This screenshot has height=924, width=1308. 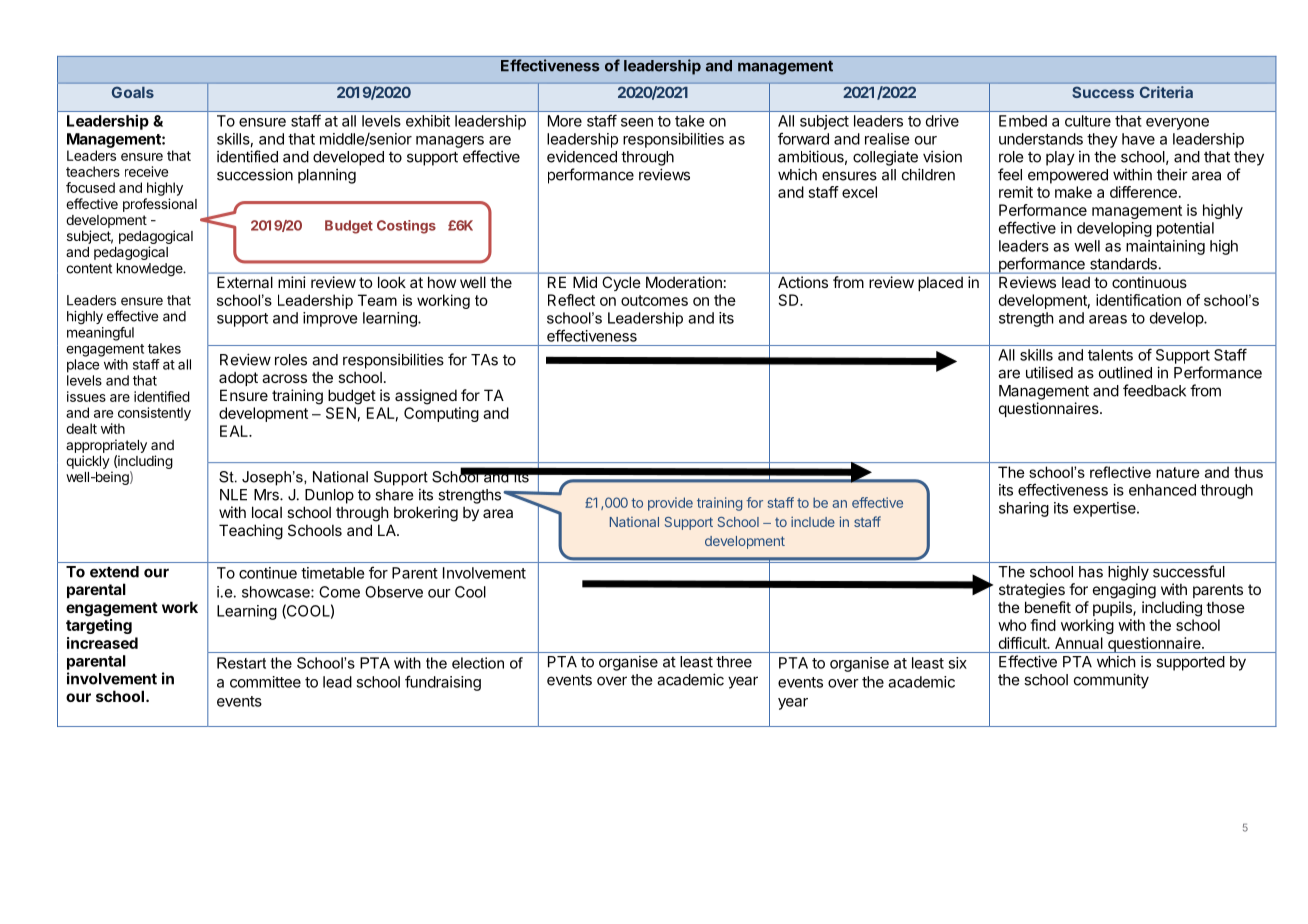 I want to click on assigned, so click(x=426, y=397).
